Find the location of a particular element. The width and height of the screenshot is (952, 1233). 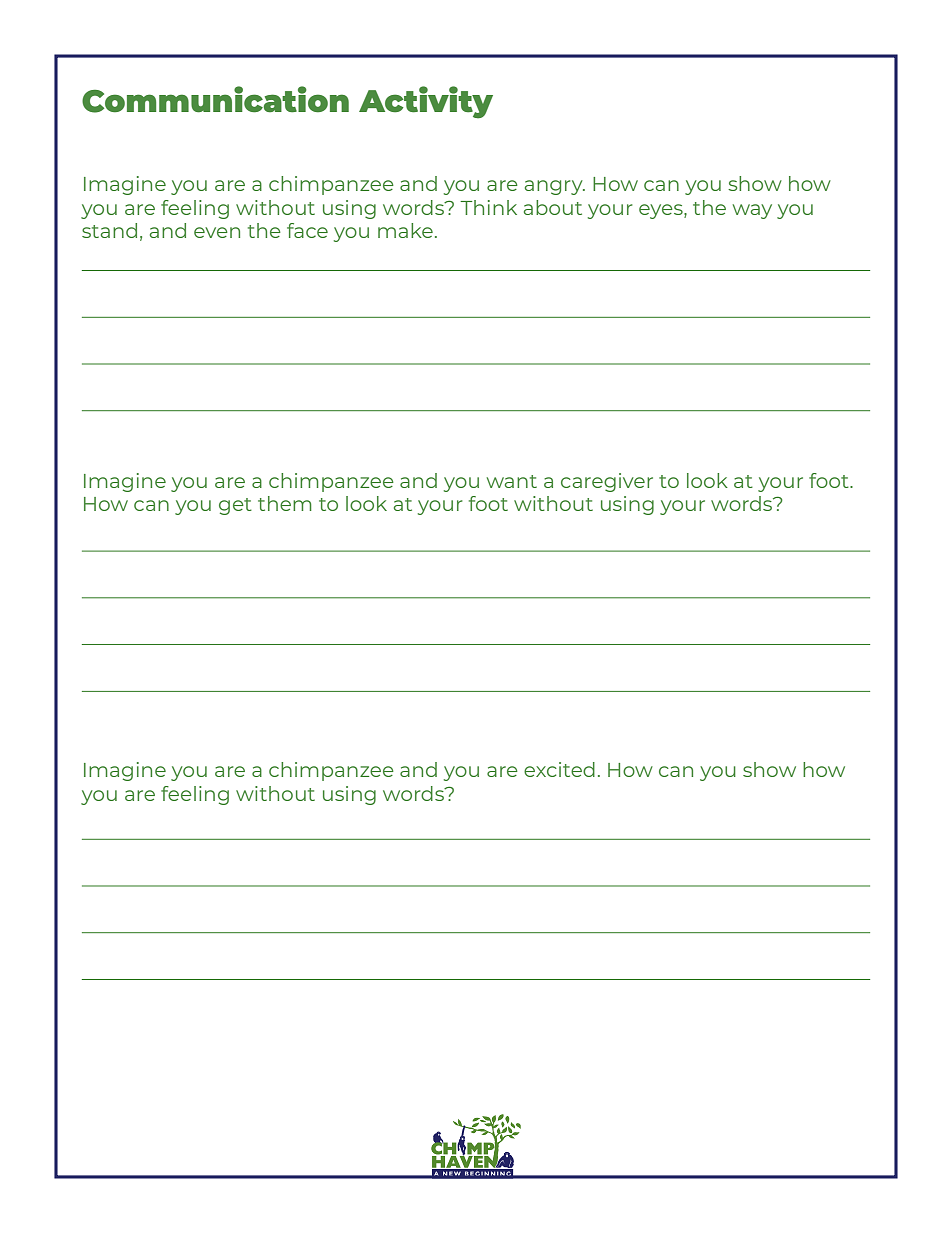

angry is located at coordinates (555, 187).
